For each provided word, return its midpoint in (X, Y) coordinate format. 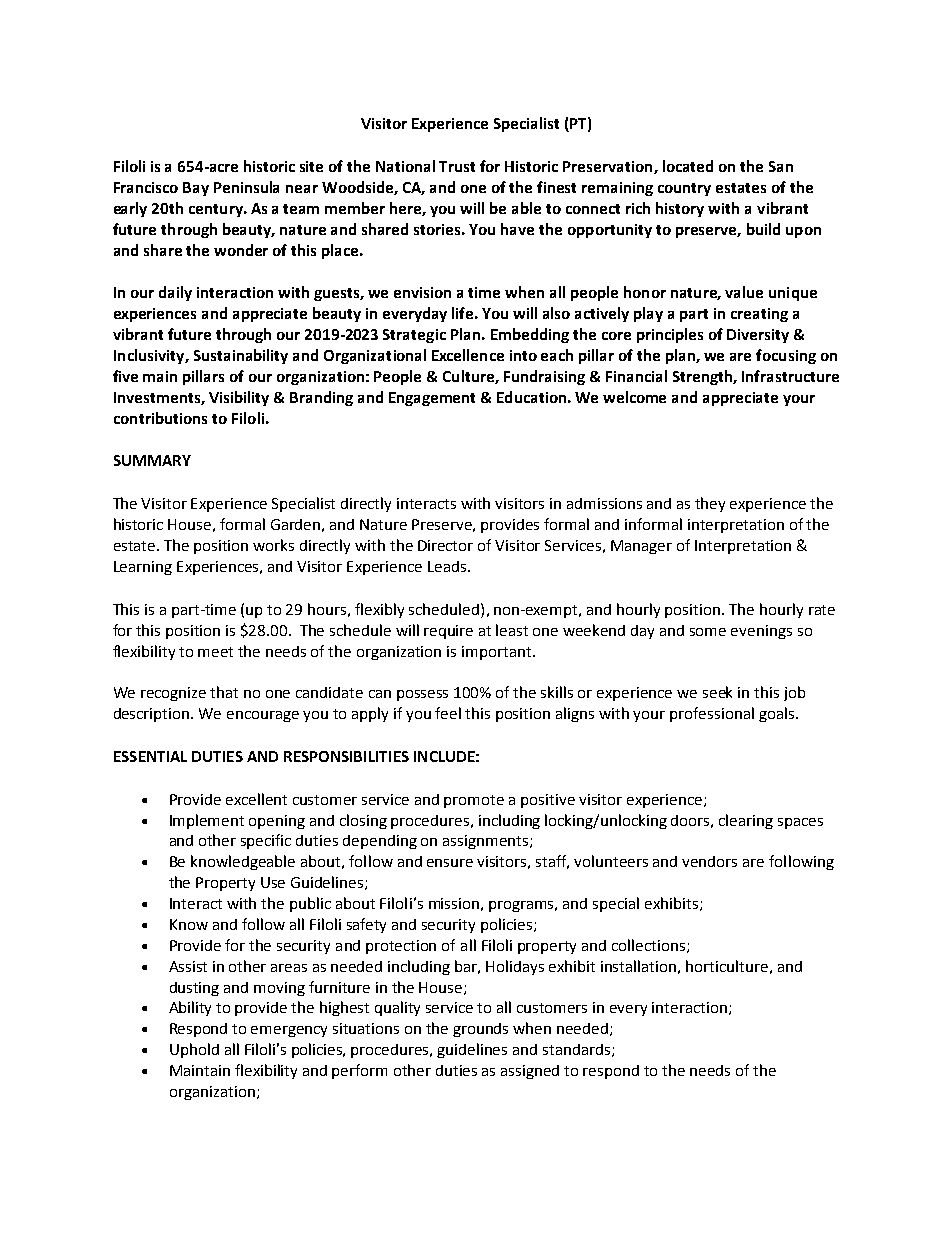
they (710, 504)
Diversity (758, 336)
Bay (196, 189)
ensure (450, 863)
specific (266, 841)
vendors (709, 861)
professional (712, 714)
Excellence (468, 355)
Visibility (239, 398)
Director (445, 545)
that (224, 692)
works (273, 545)
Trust (457, 166)
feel (448, 713)
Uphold (194, 1050)
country (684, 189)
